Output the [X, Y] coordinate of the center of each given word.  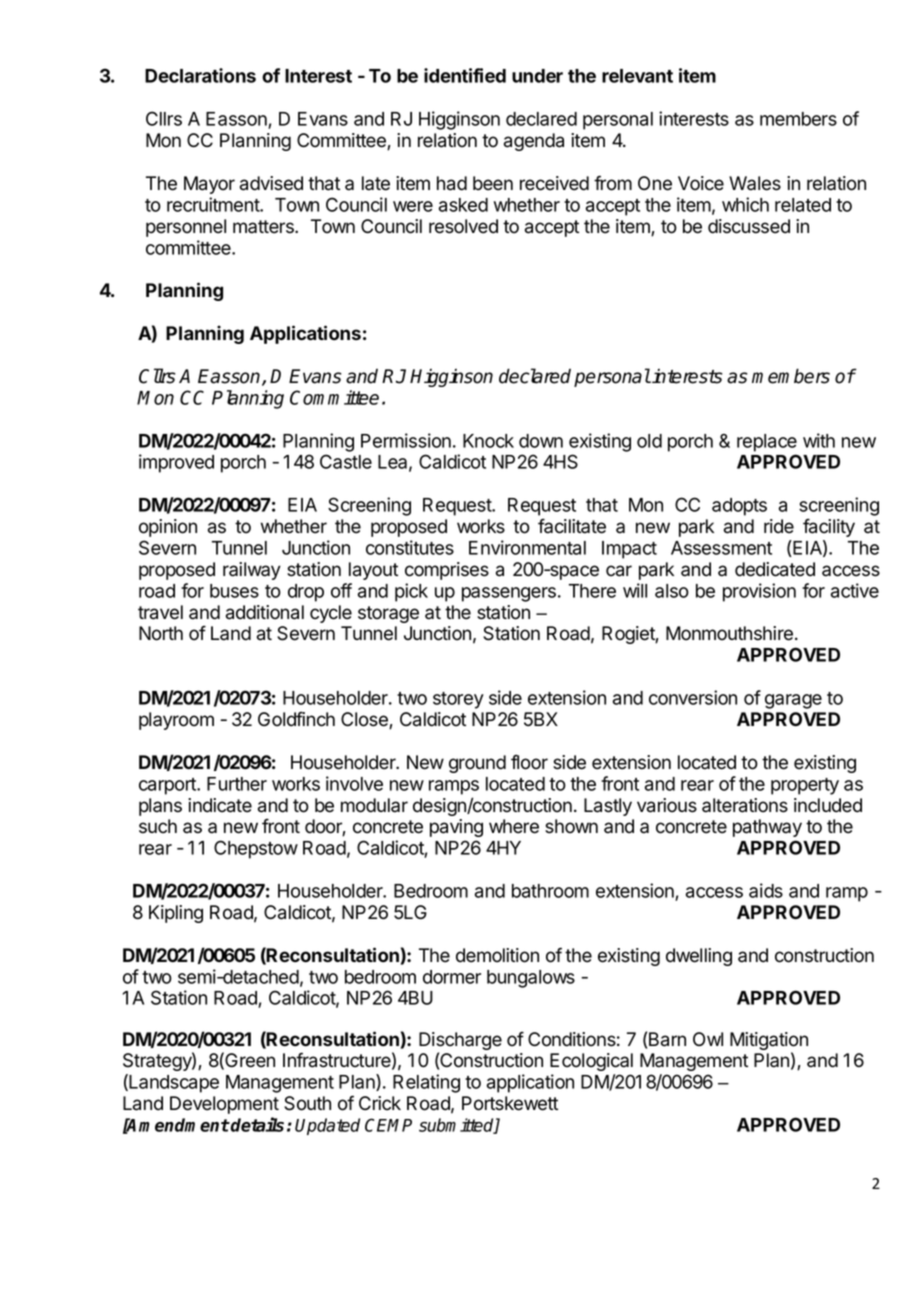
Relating [426, 1083]
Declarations [200, 75]
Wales [755, 183]
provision [759, 592]
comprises [447, 571]
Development [224, 1105]
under [537, 76]
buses [234, 591]
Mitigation [769, 1042]
